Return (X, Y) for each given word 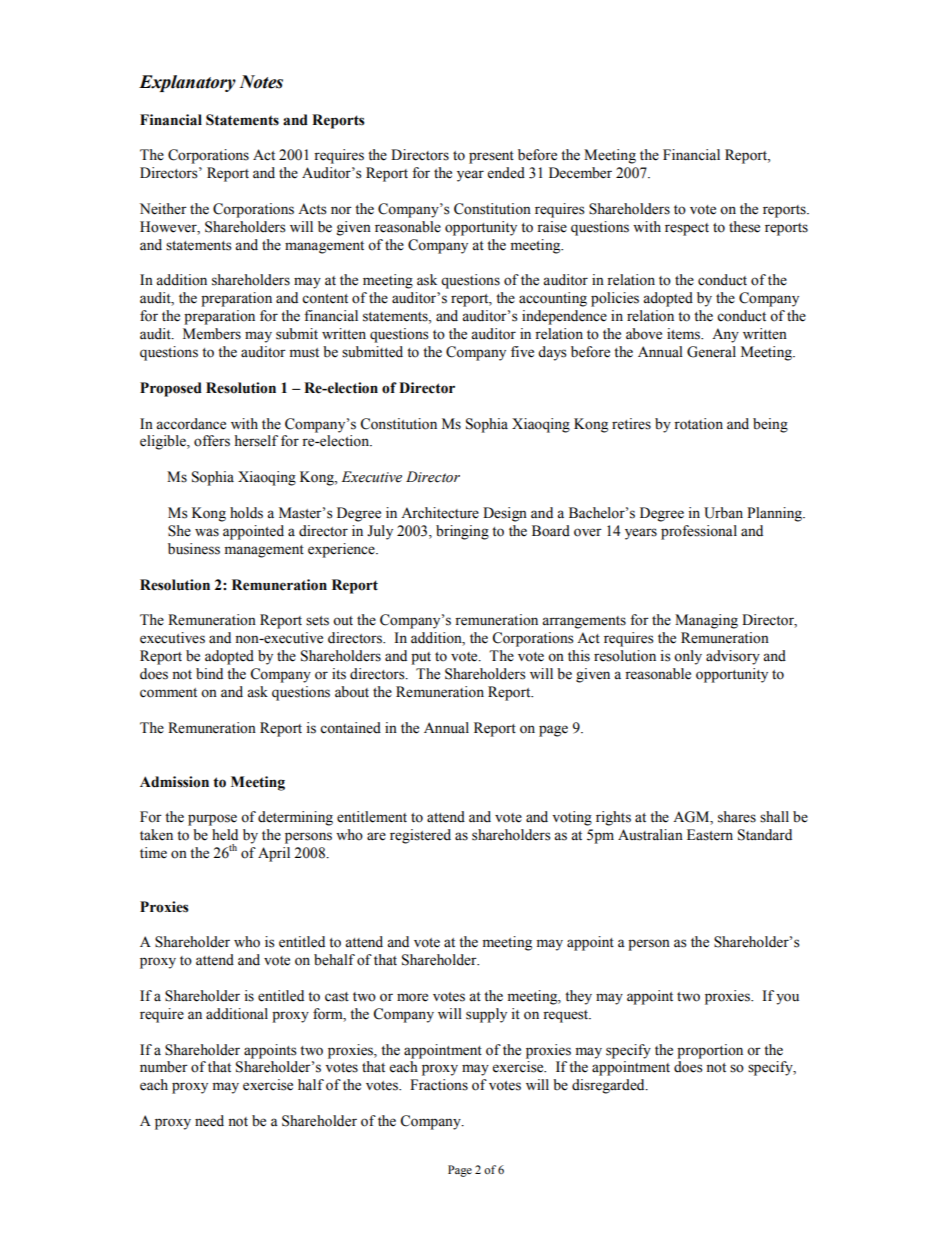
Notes (261, 82)
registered (420, 836)
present (491, 157)
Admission (174, 782)
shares (737, 817)
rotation (698, 424)
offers (212, 441)
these (744, 227)
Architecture (440, 513)
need (209, 1121)
